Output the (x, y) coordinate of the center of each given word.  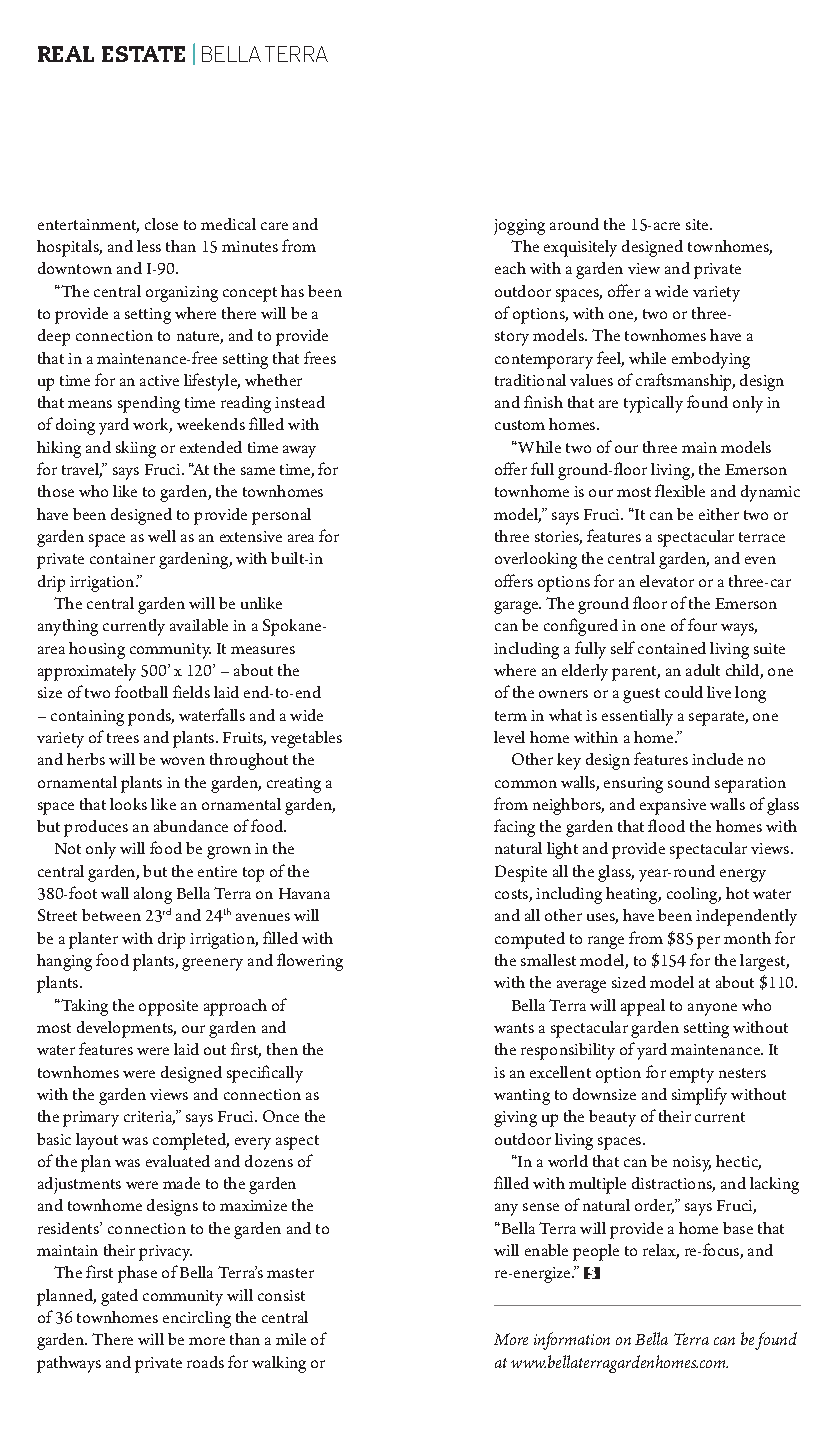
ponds (151, 717)
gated (119, 1297)
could (684, 692)
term (511, 716)
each (510, 268)
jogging (519, 227)
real (66, 54)
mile (291, 1339)
